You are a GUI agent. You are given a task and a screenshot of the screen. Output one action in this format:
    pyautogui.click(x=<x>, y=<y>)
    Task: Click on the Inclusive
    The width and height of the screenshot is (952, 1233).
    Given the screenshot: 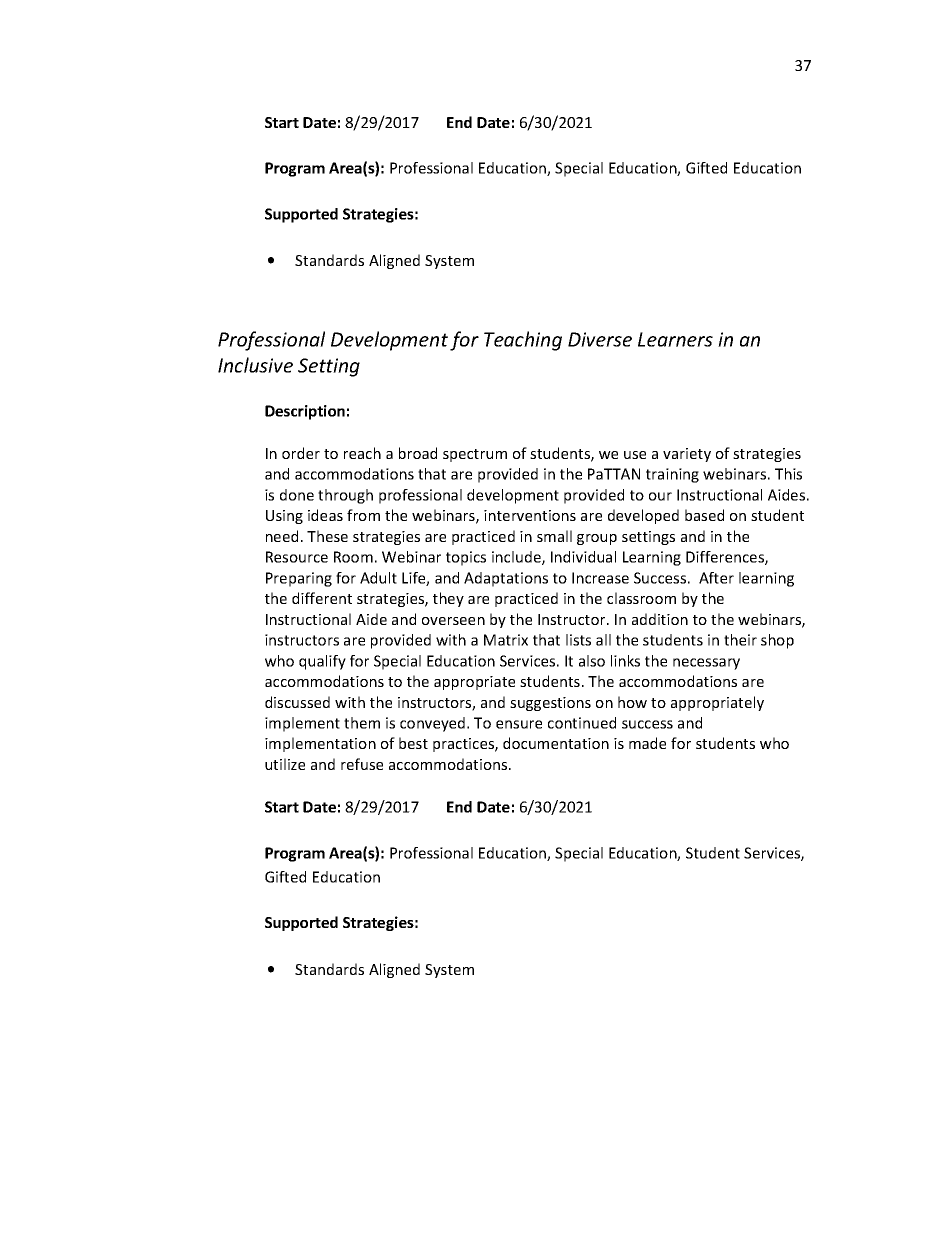 What is the action you would take?
    pyautogui.click(x=255, y=365)
